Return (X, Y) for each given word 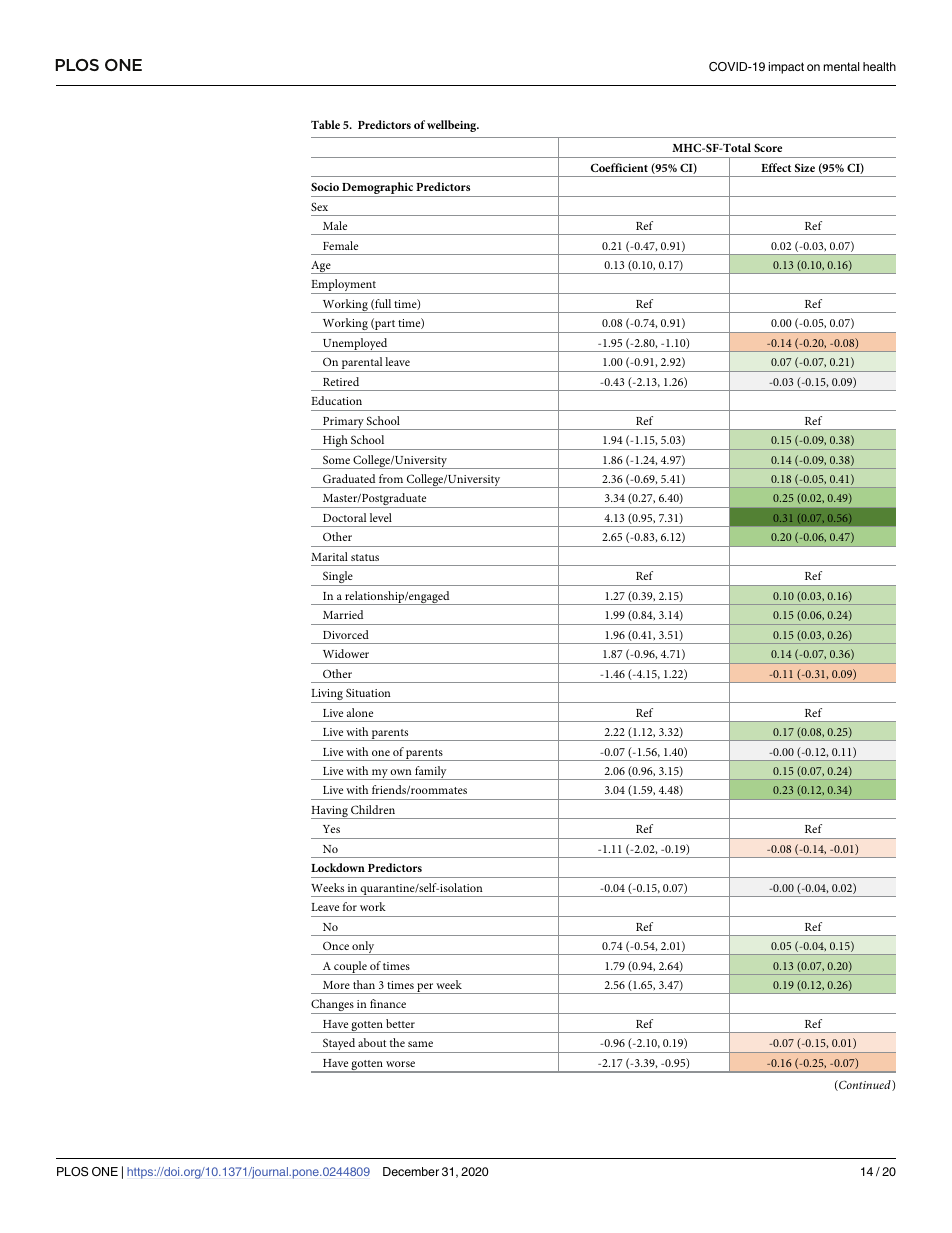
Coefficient (619, 167)
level (381, 517)
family (431, 773)
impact (786, 68)
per (425, 988)
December (411, 1171)
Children (373, 809)
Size (805, 167)
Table (325, 124)
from (391, 478)
